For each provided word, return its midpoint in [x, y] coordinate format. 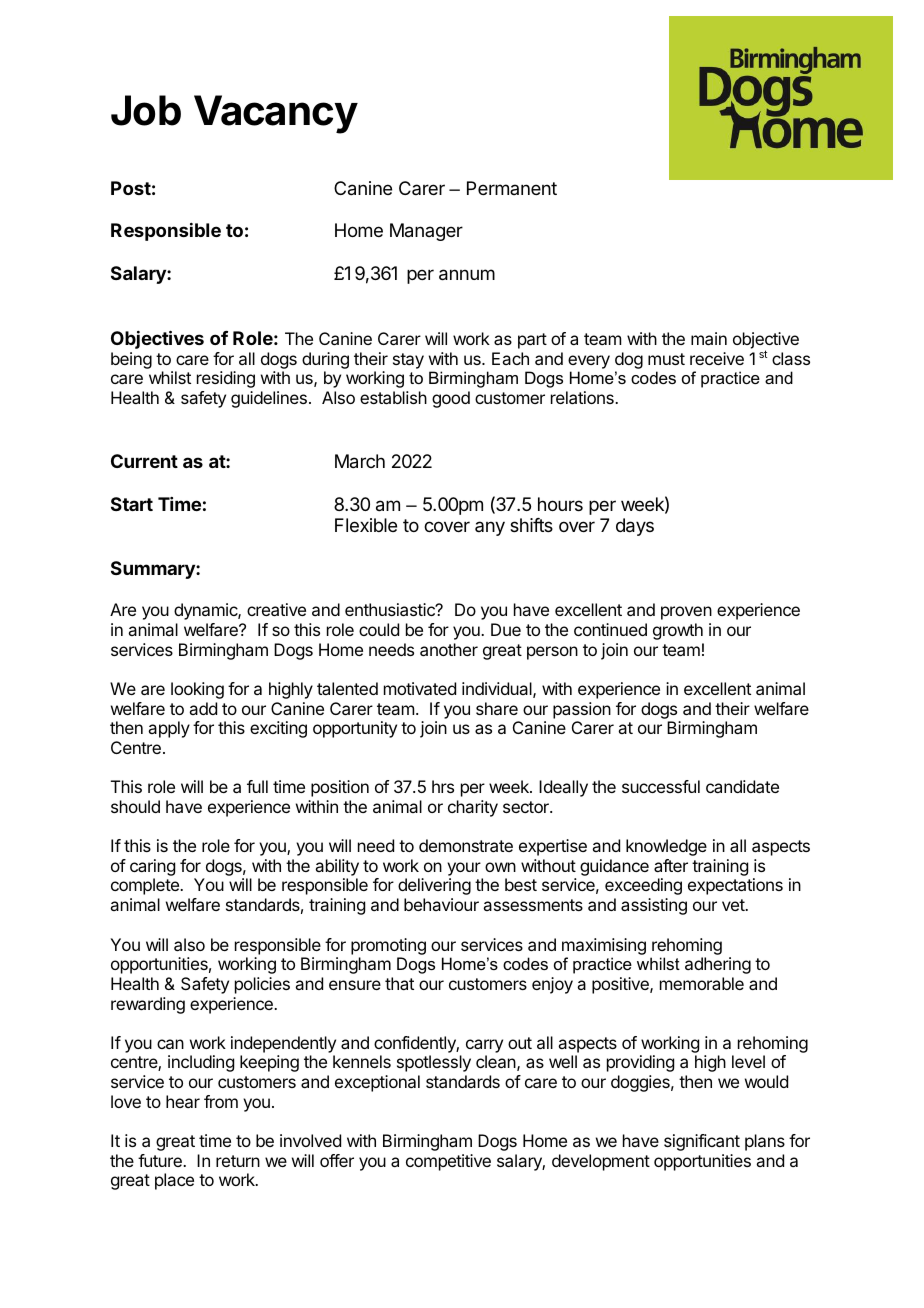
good [451, 399]
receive [717, 358]
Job [146, 110]
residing [226, 379]
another [449, 649]
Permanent [512, 188]
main [709, 338]
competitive [448, 1162]
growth [678, 631]
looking [197, 690]
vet [734, 905]
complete [146, 886]
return [238, 1161]
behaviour [441, 904]
